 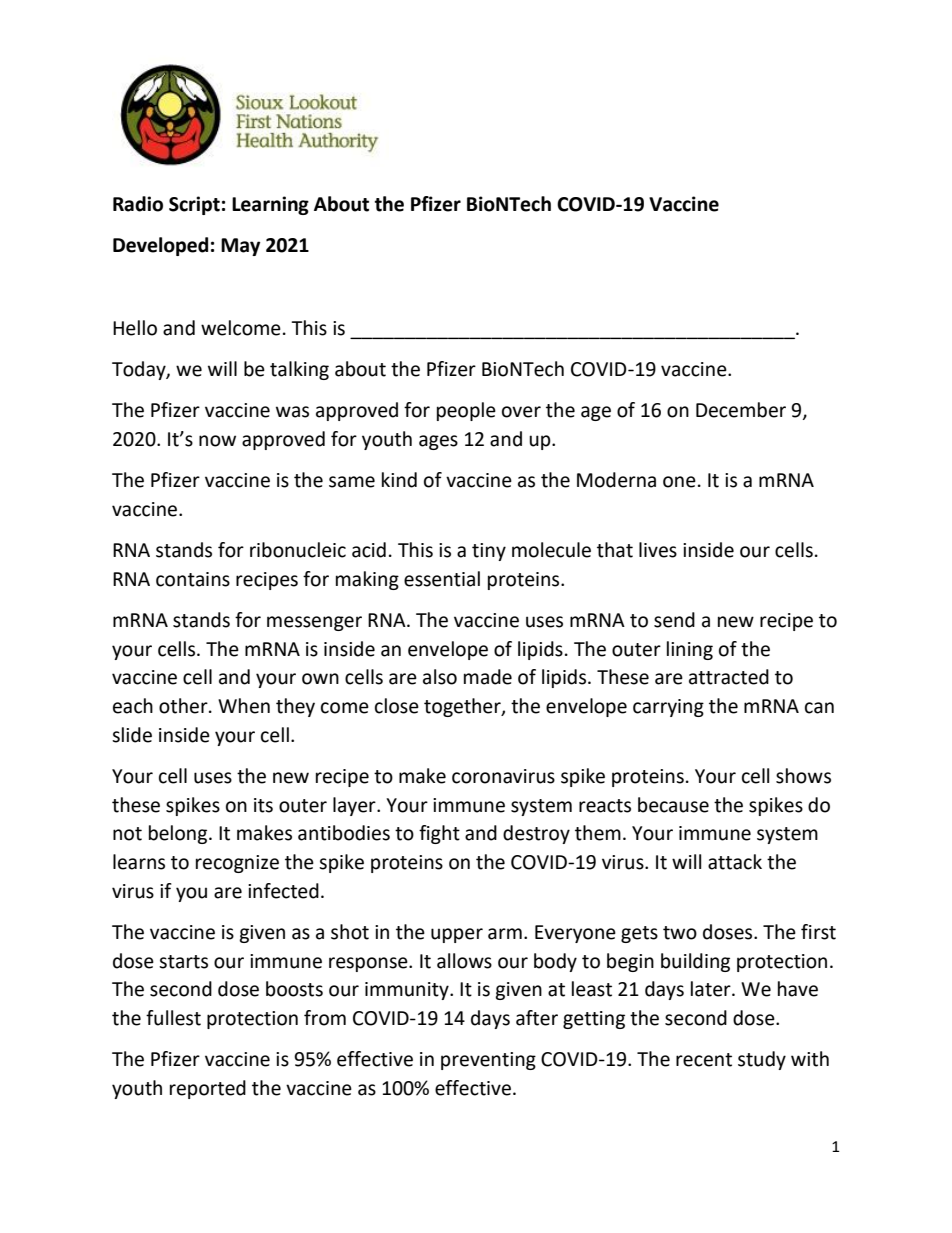 What do you see at coordinates (270, 205) in the screenshot?
I see `Learning` at bounding box center [270, 205].
